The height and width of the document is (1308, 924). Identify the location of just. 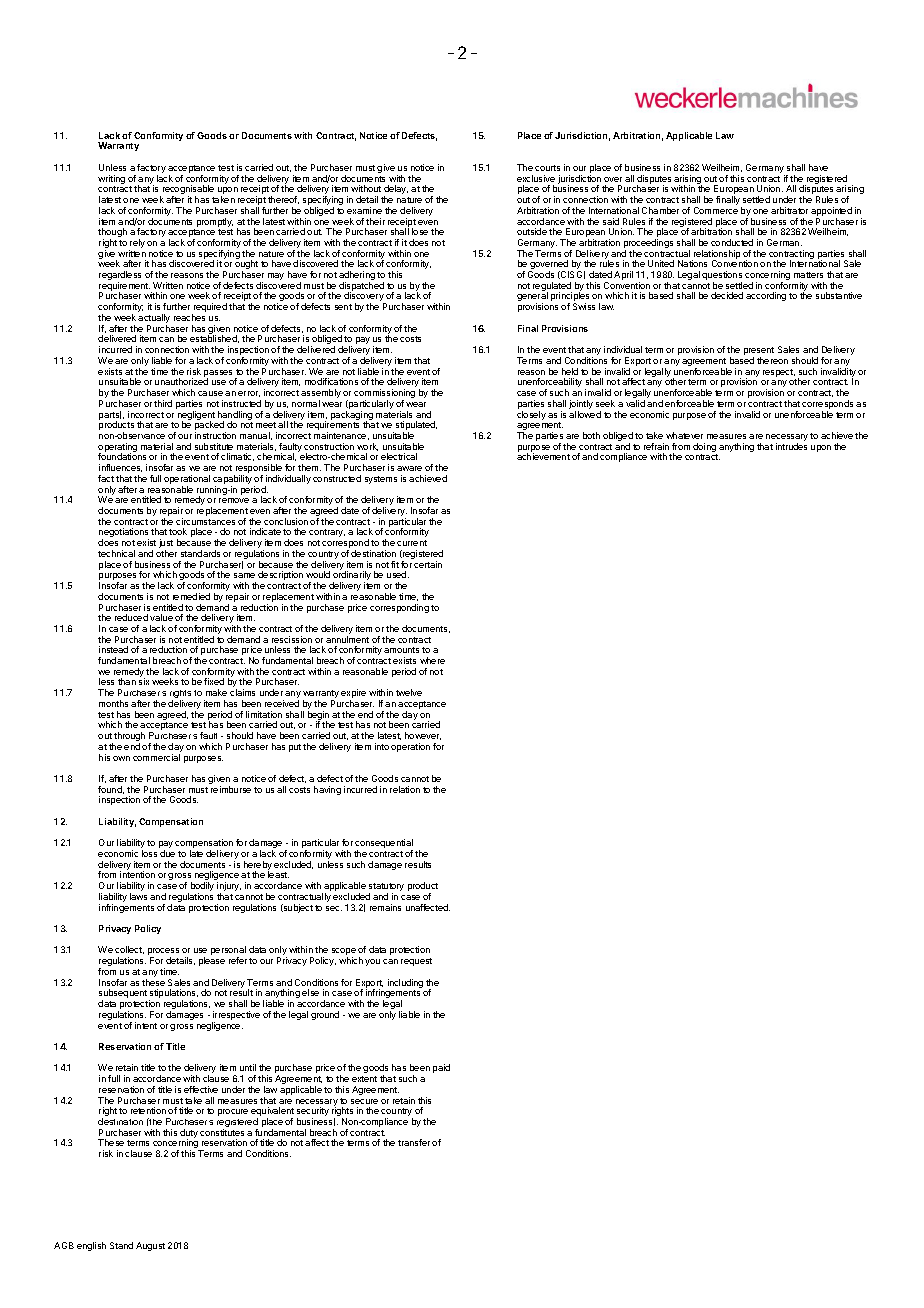
(166, 545).
